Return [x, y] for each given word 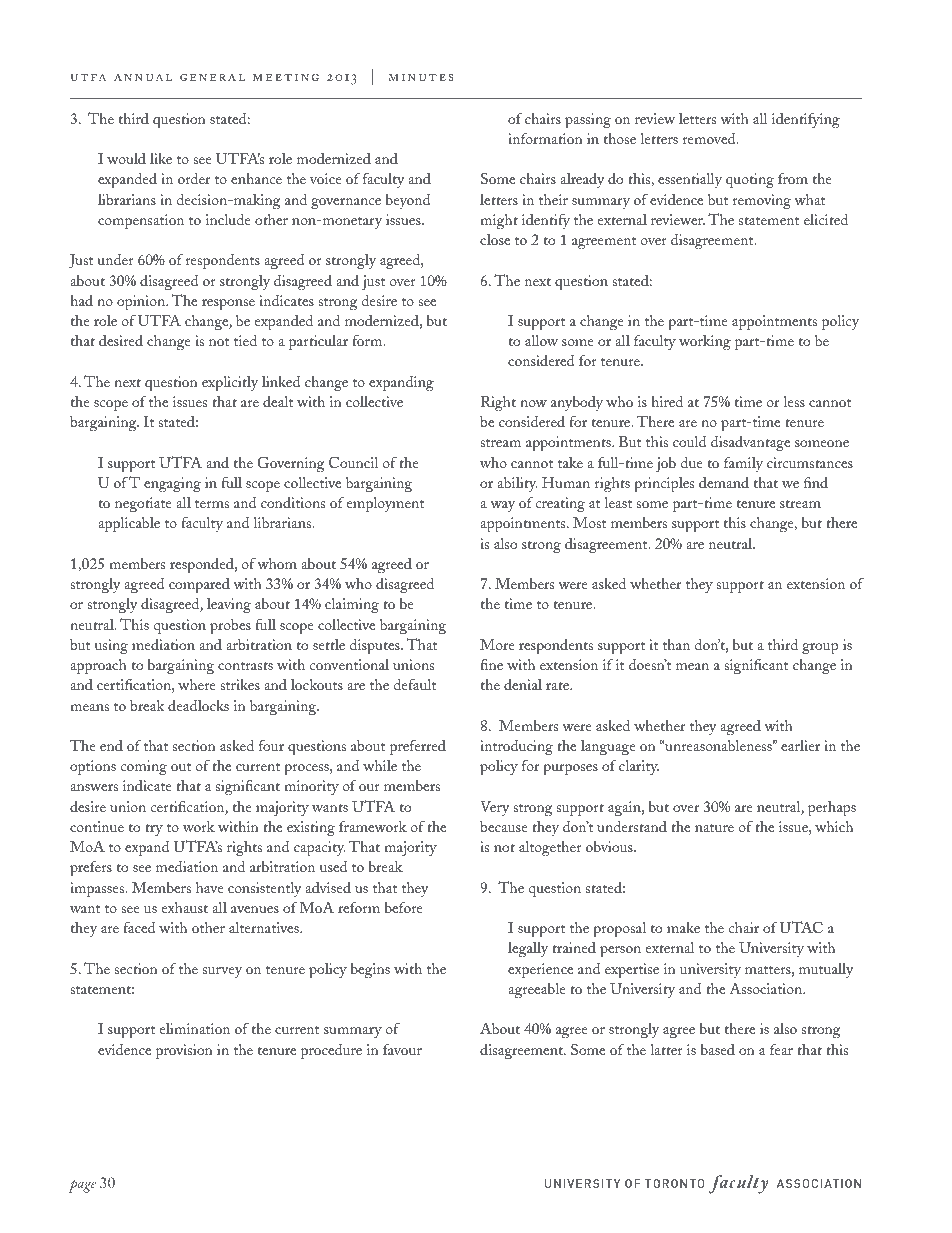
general [212, 77]
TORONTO [674, 1183]
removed [710, 138]
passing [588, 121]
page [82, 1186]
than [676, 644]
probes [230, 627]
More [497, 644]
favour [402, 1049]
